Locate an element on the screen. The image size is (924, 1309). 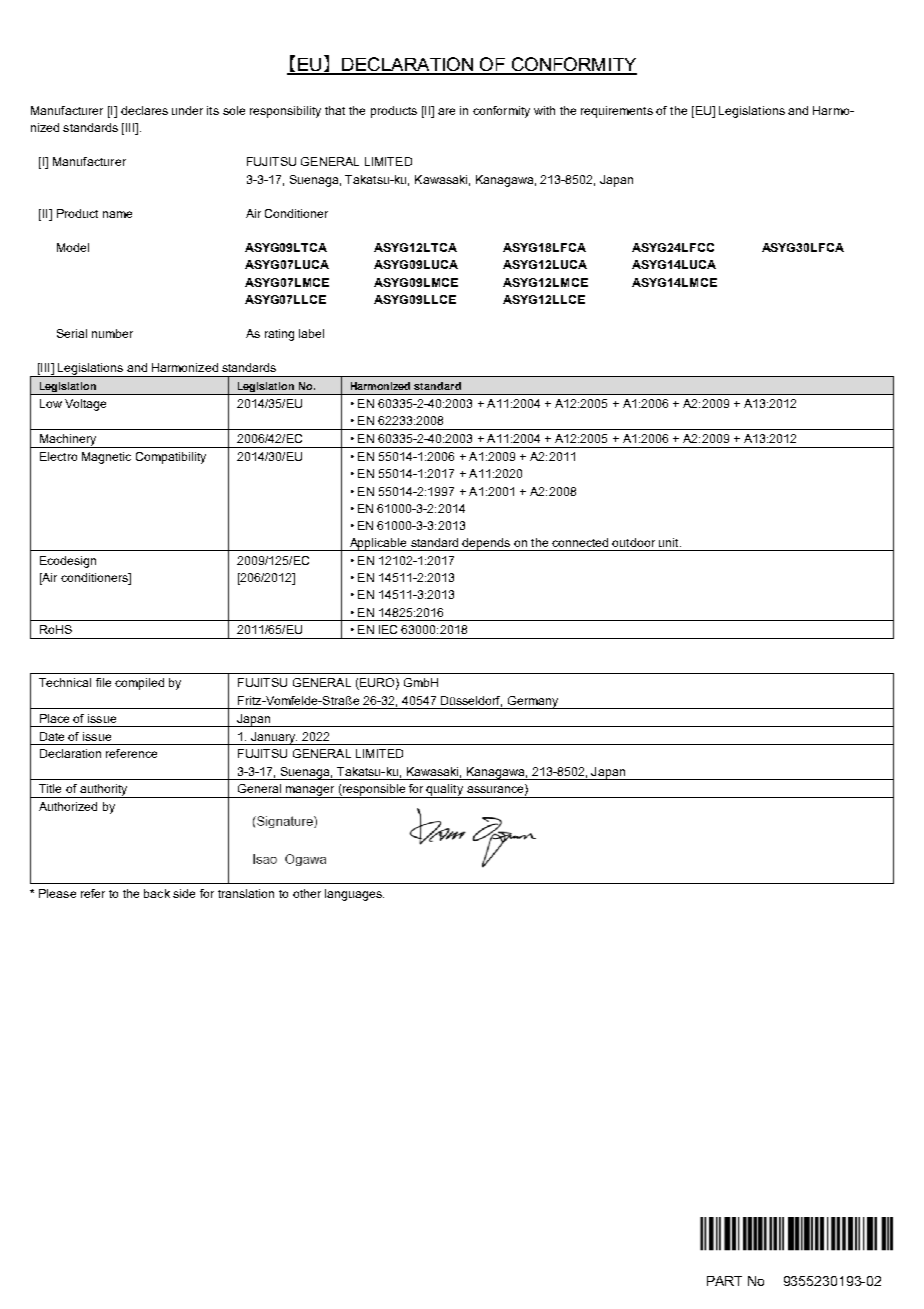
requirements is located at coordinates (617, 112).
